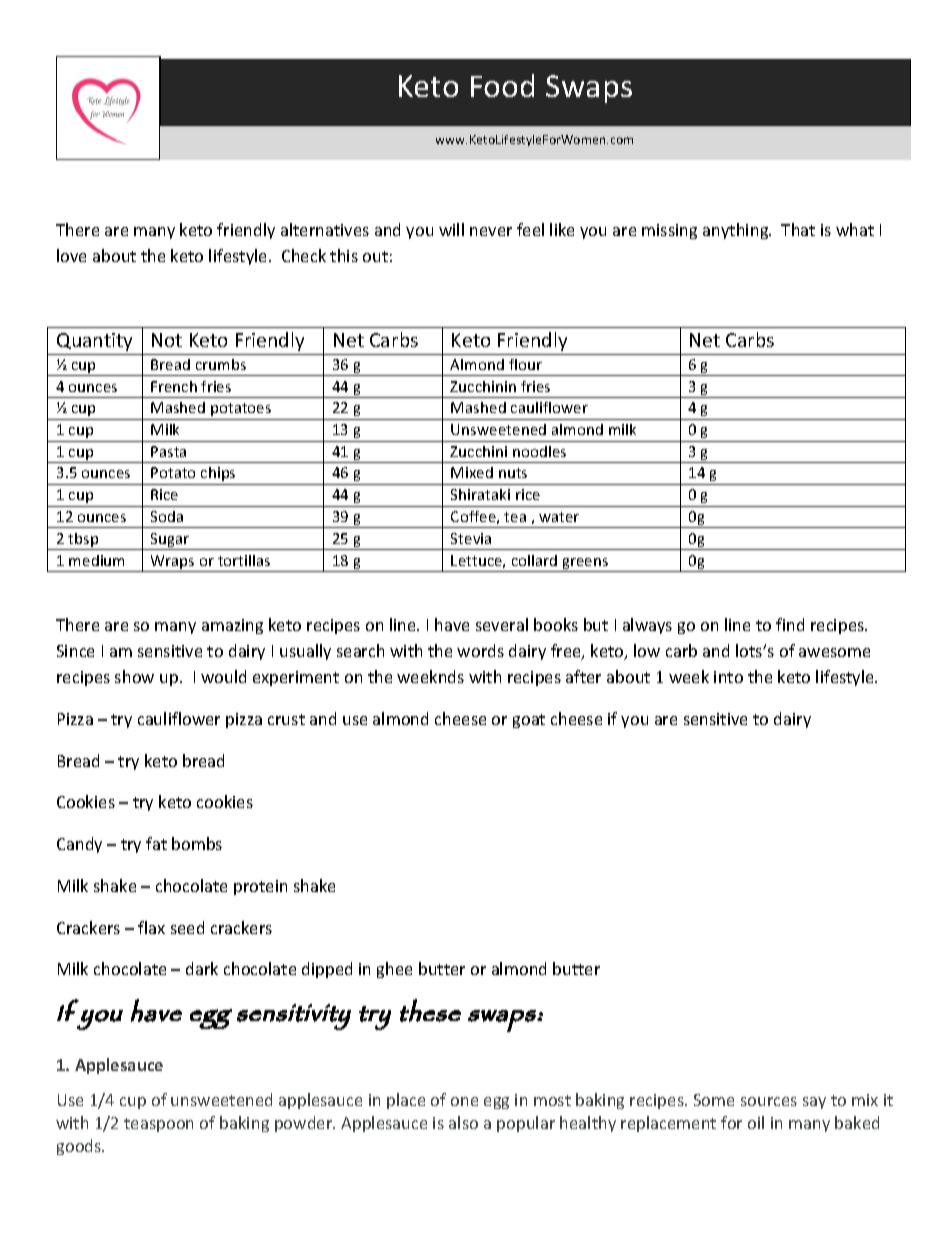 This document has width=952, height=1233. Describe the element at coordinates (156, 843) in the document. I see `fat` at that location.
